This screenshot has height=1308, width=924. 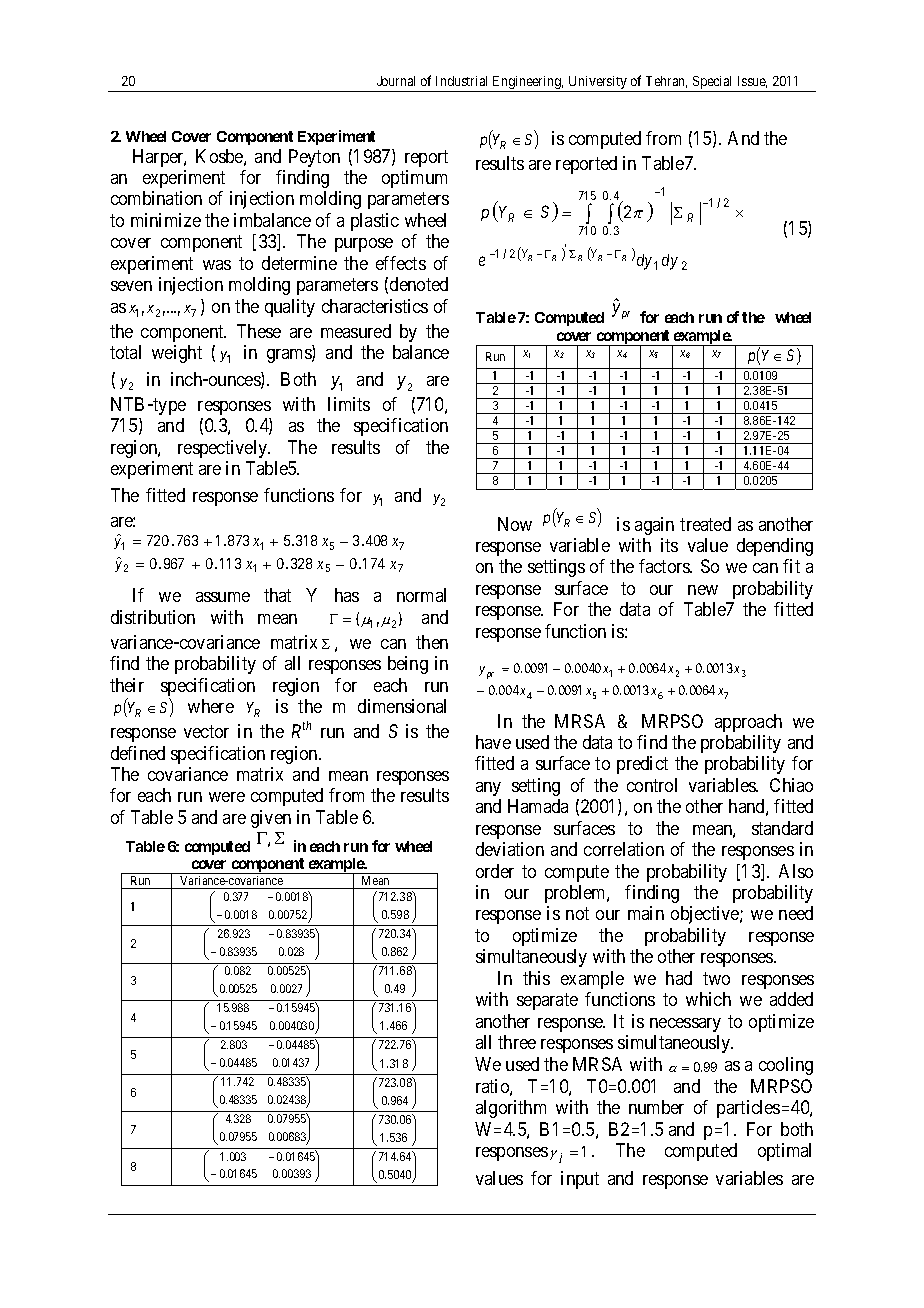 I want to click on Industrial, so click(x=461, y=81).
